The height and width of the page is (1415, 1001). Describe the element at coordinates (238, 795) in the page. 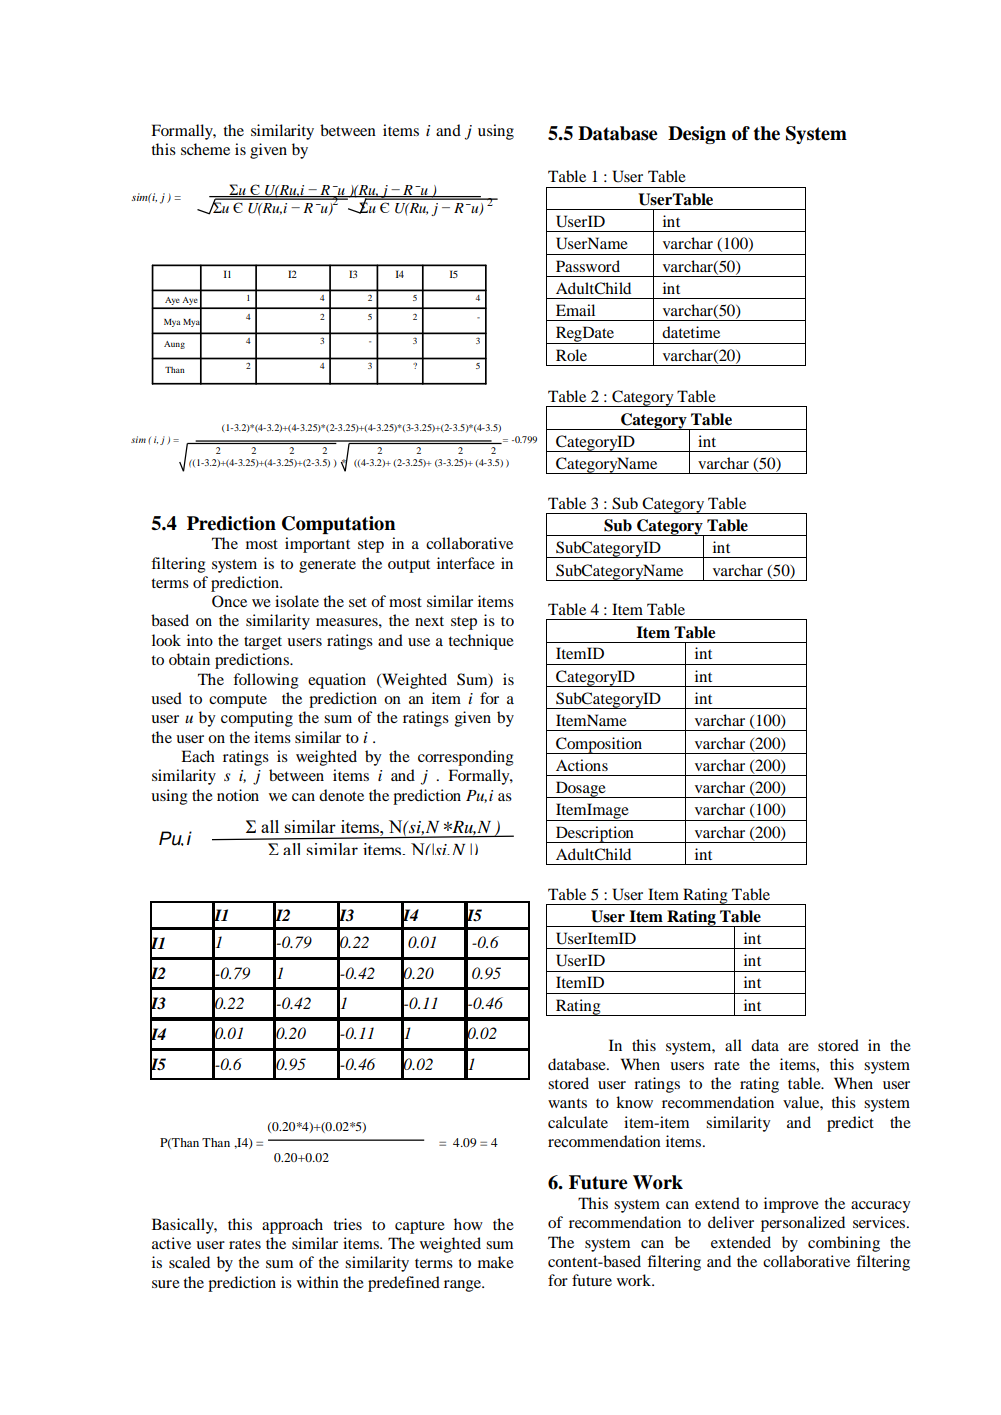

I see `notion` at that location.
